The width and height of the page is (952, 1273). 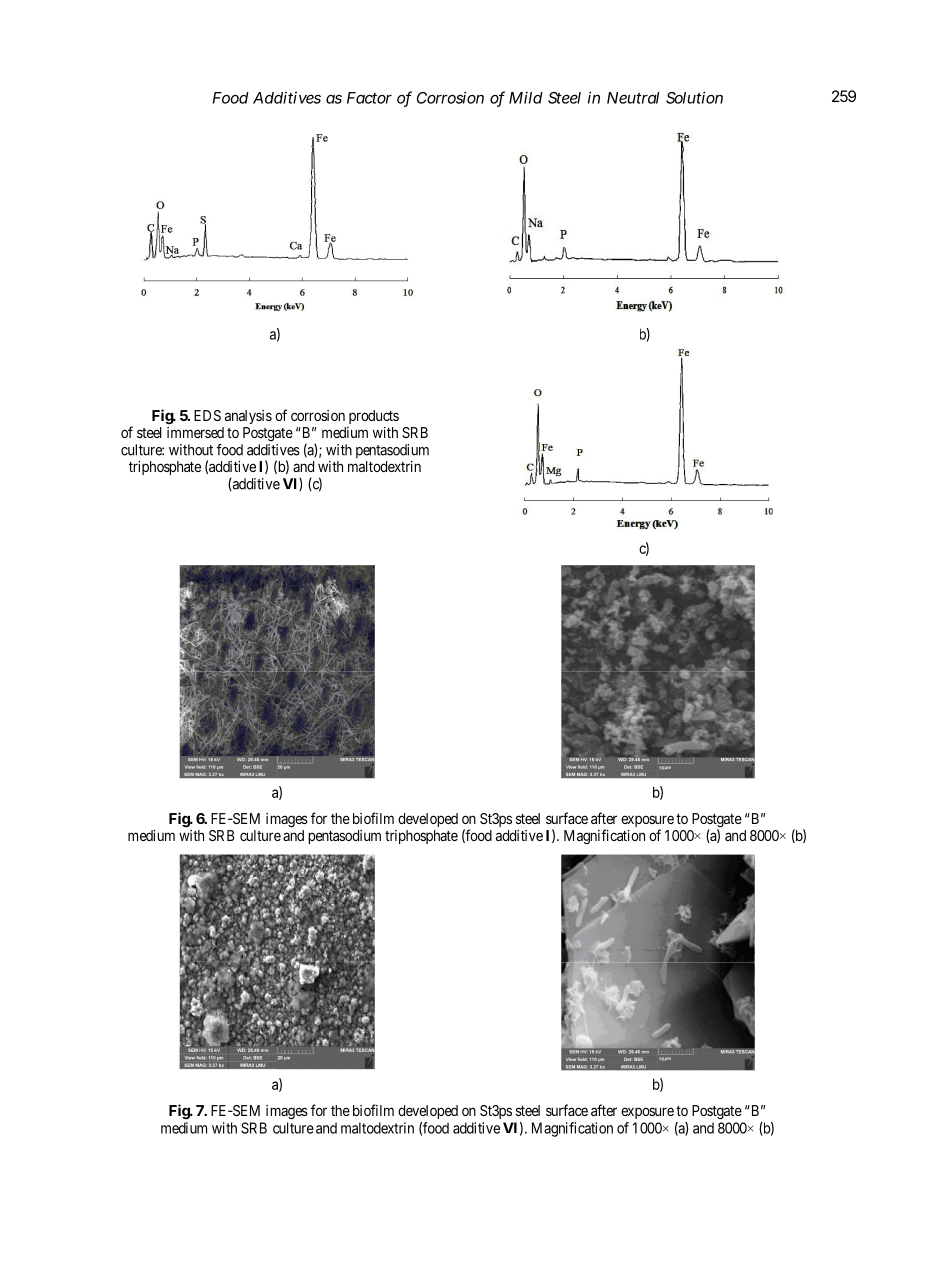 What do you see at coordinates (248, 417) in the page?
I see `analysis` at bounding box center [248, 417].
